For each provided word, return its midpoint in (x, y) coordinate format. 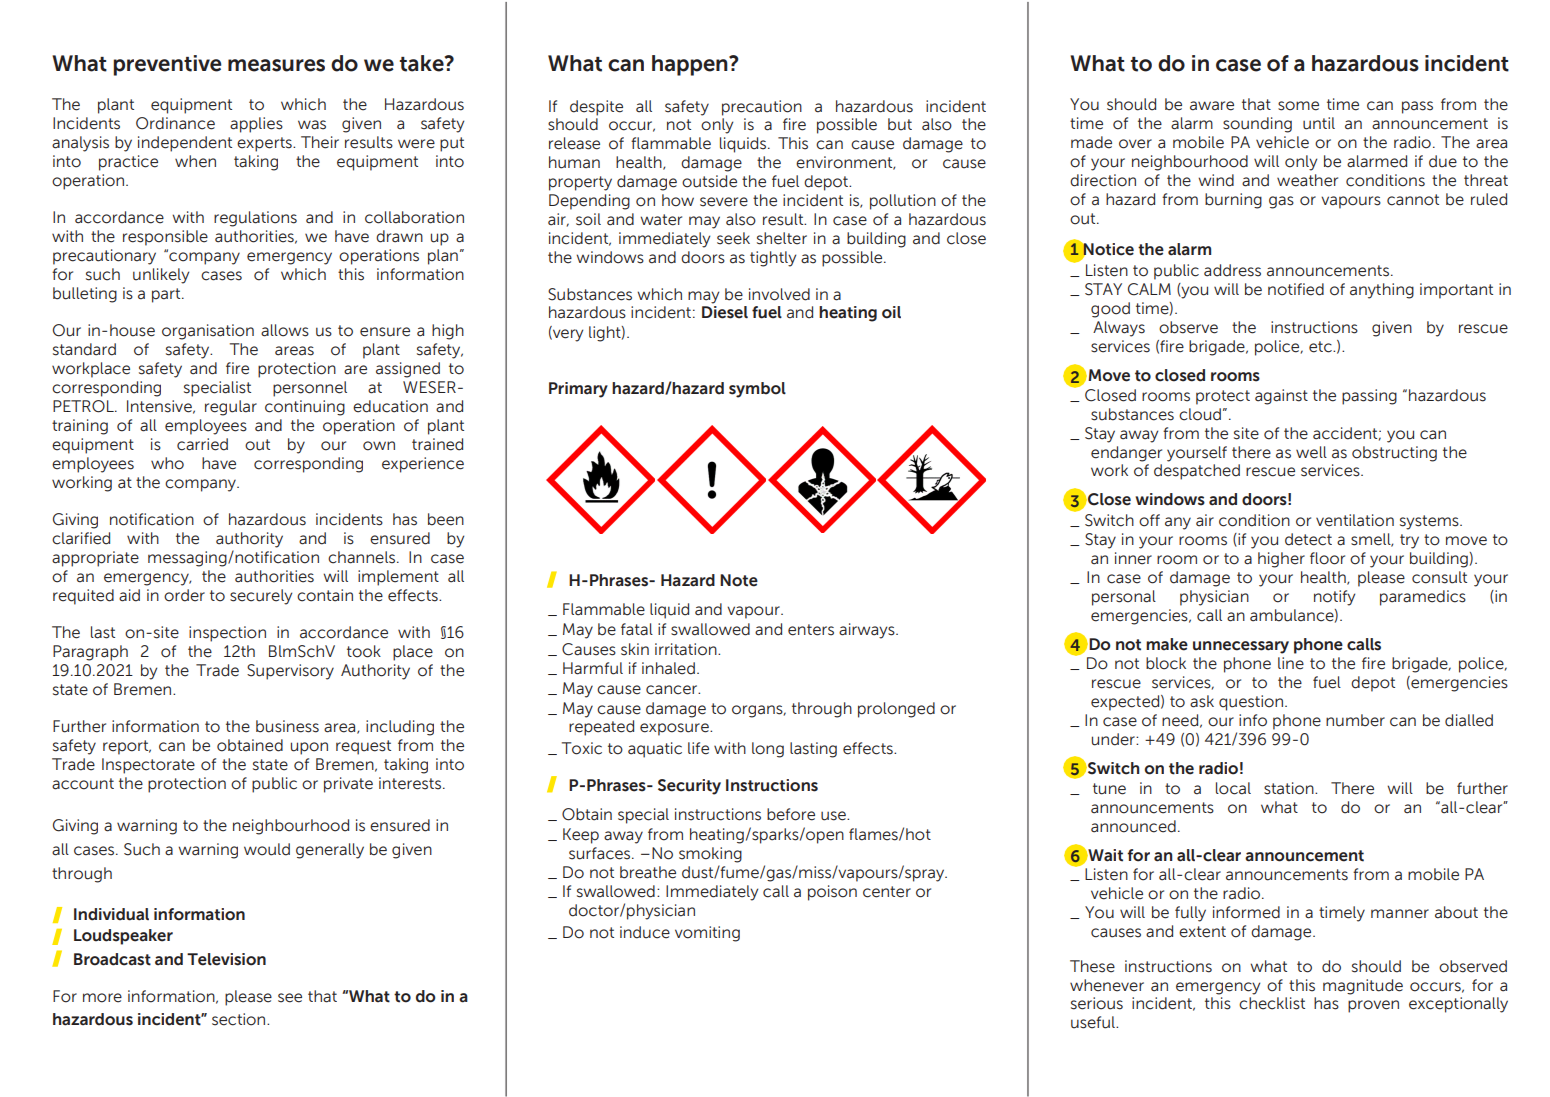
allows (285, 330)
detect (1308, 539)
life (698, 748)
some (1298, 106)
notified (1296, 289)
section (240, 1019)
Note (739, 580)
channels (363, 557)
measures (276, 65)
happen (691, 65)
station (1290, 788)
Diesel (725, 312)
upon (309, 748)
